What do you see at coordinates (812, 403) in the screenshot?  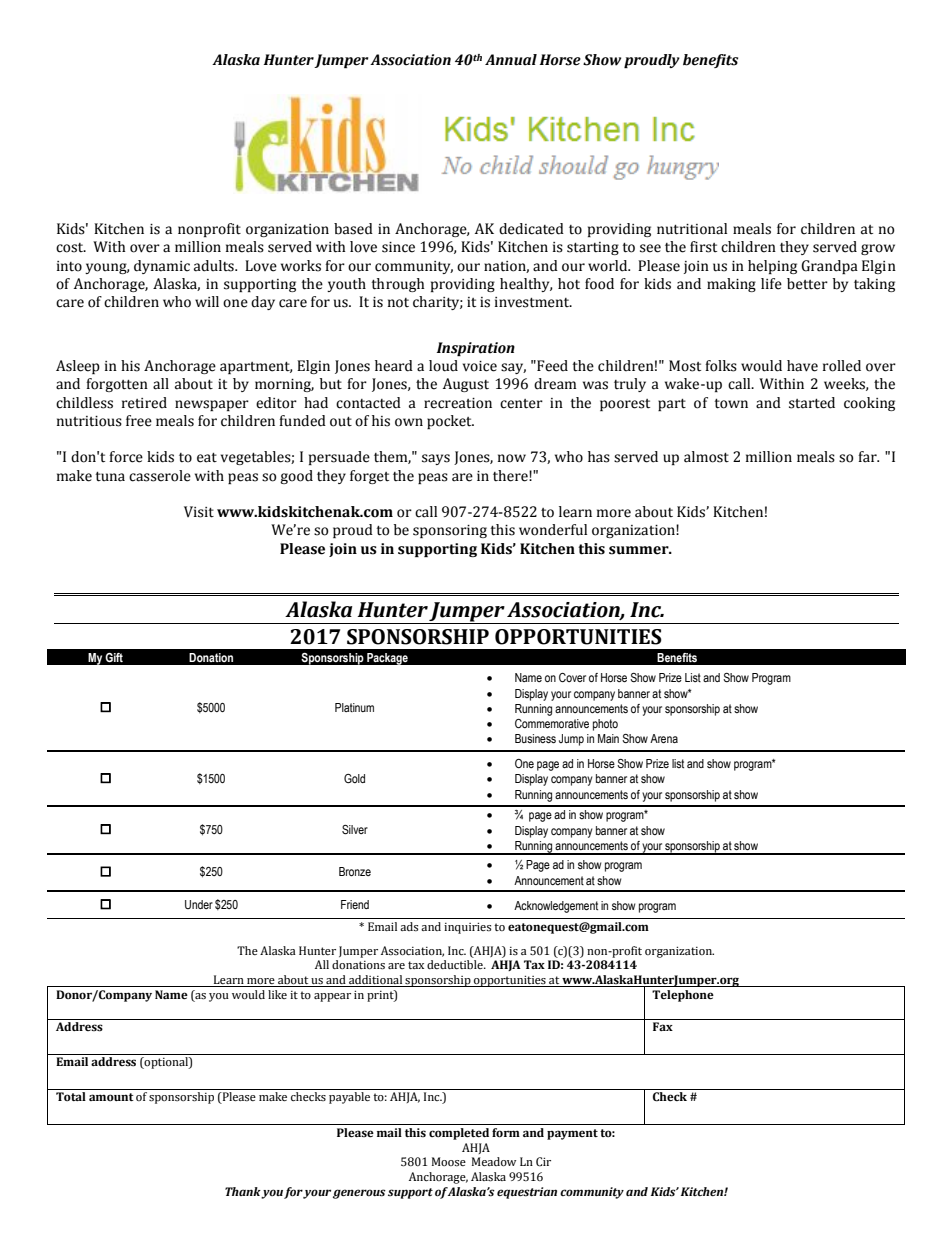 I see `started` at bounding box center [812, 403].
